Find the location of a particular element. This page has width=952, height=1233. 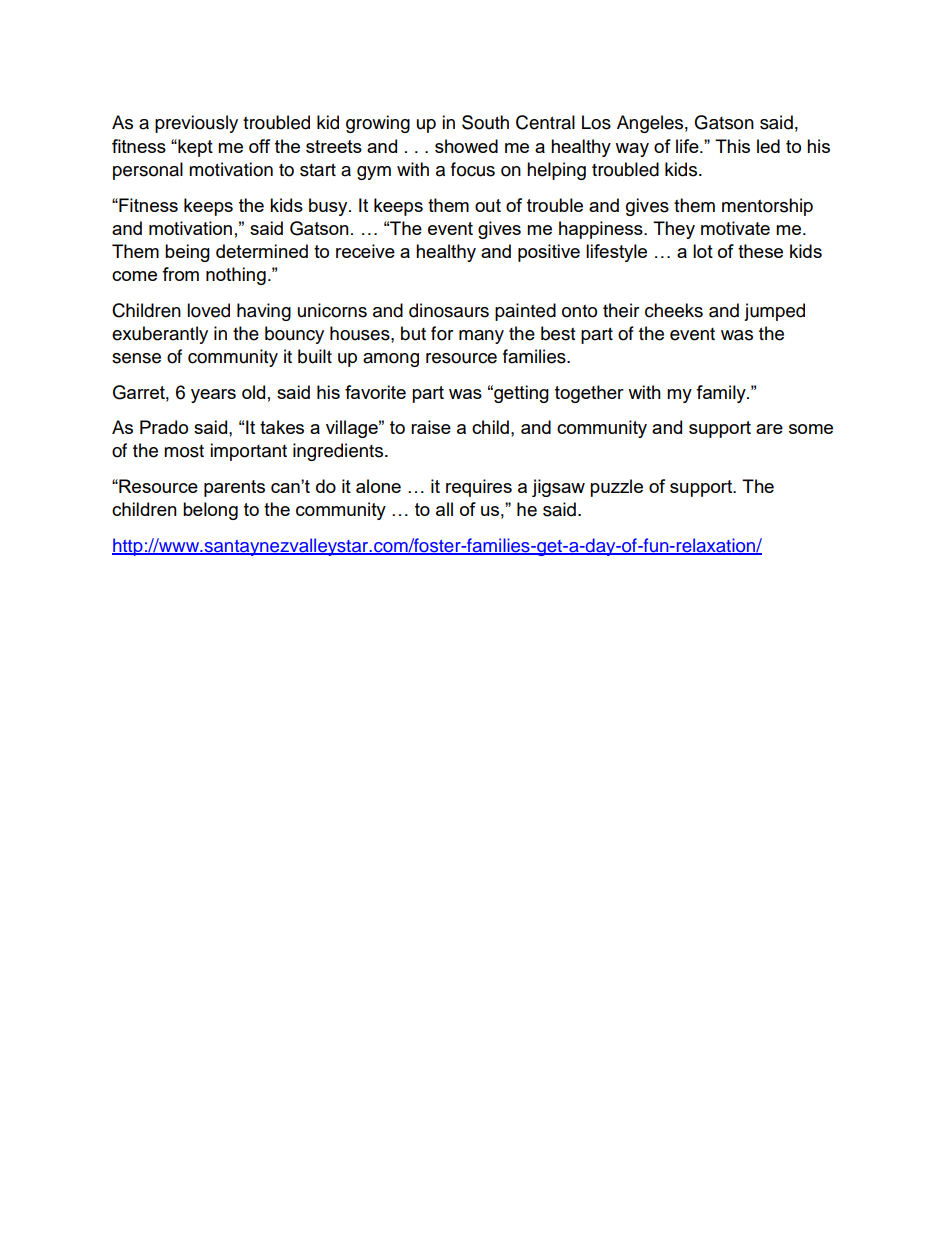

previously is located at coordinates (196, 124).
